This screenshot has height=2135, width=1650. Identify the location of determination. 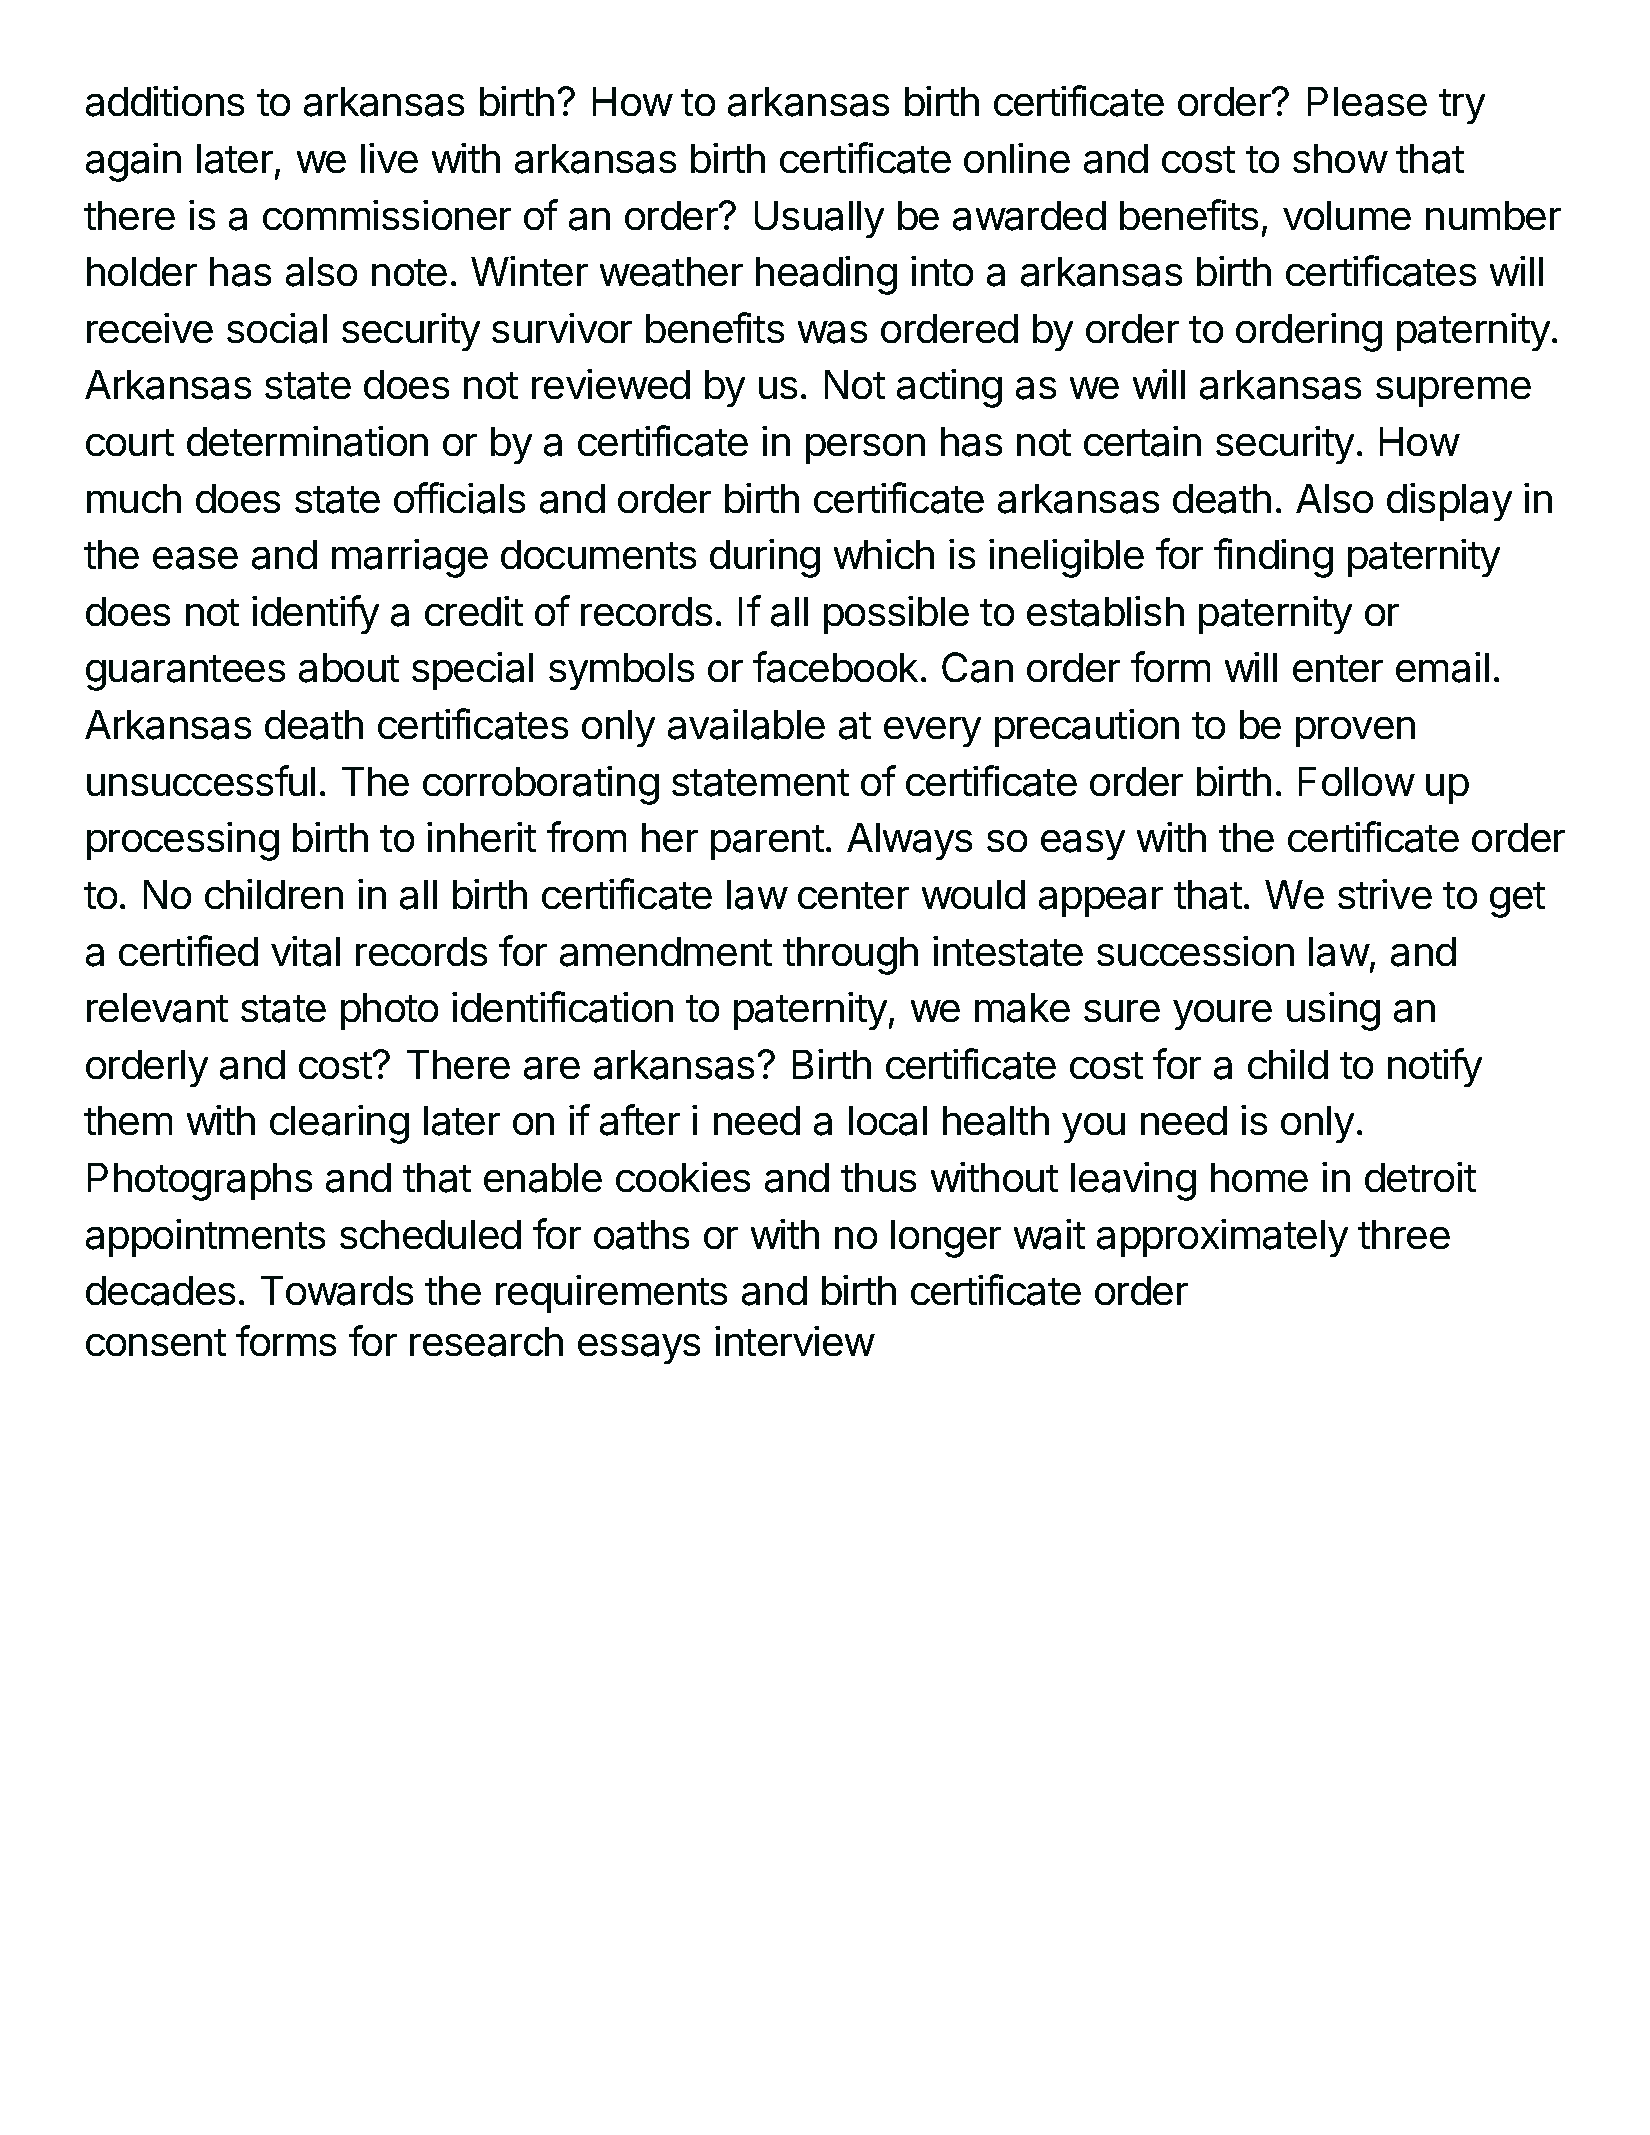
(307, 441).
